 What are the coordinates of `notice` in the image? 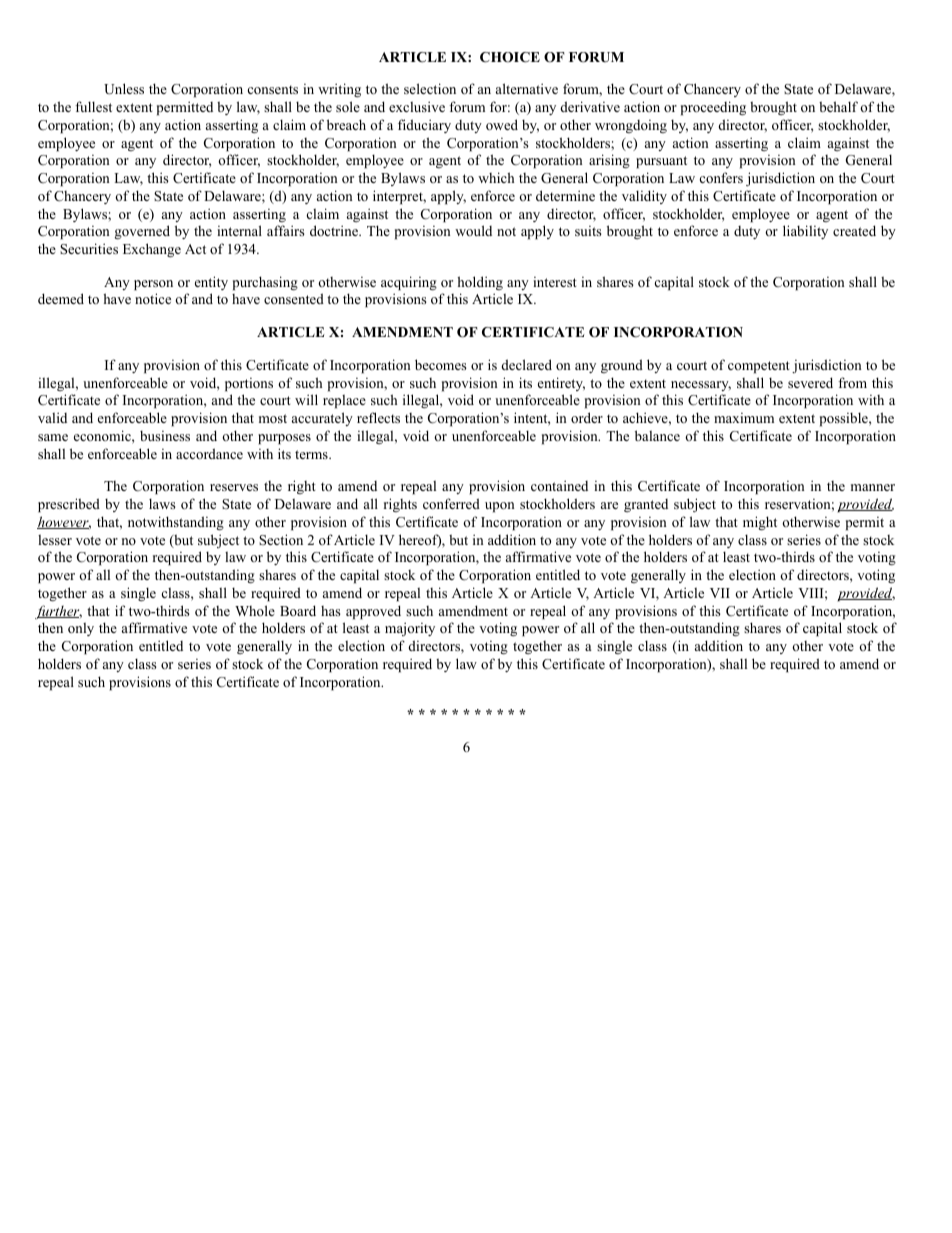 It's located at (153, 298).
